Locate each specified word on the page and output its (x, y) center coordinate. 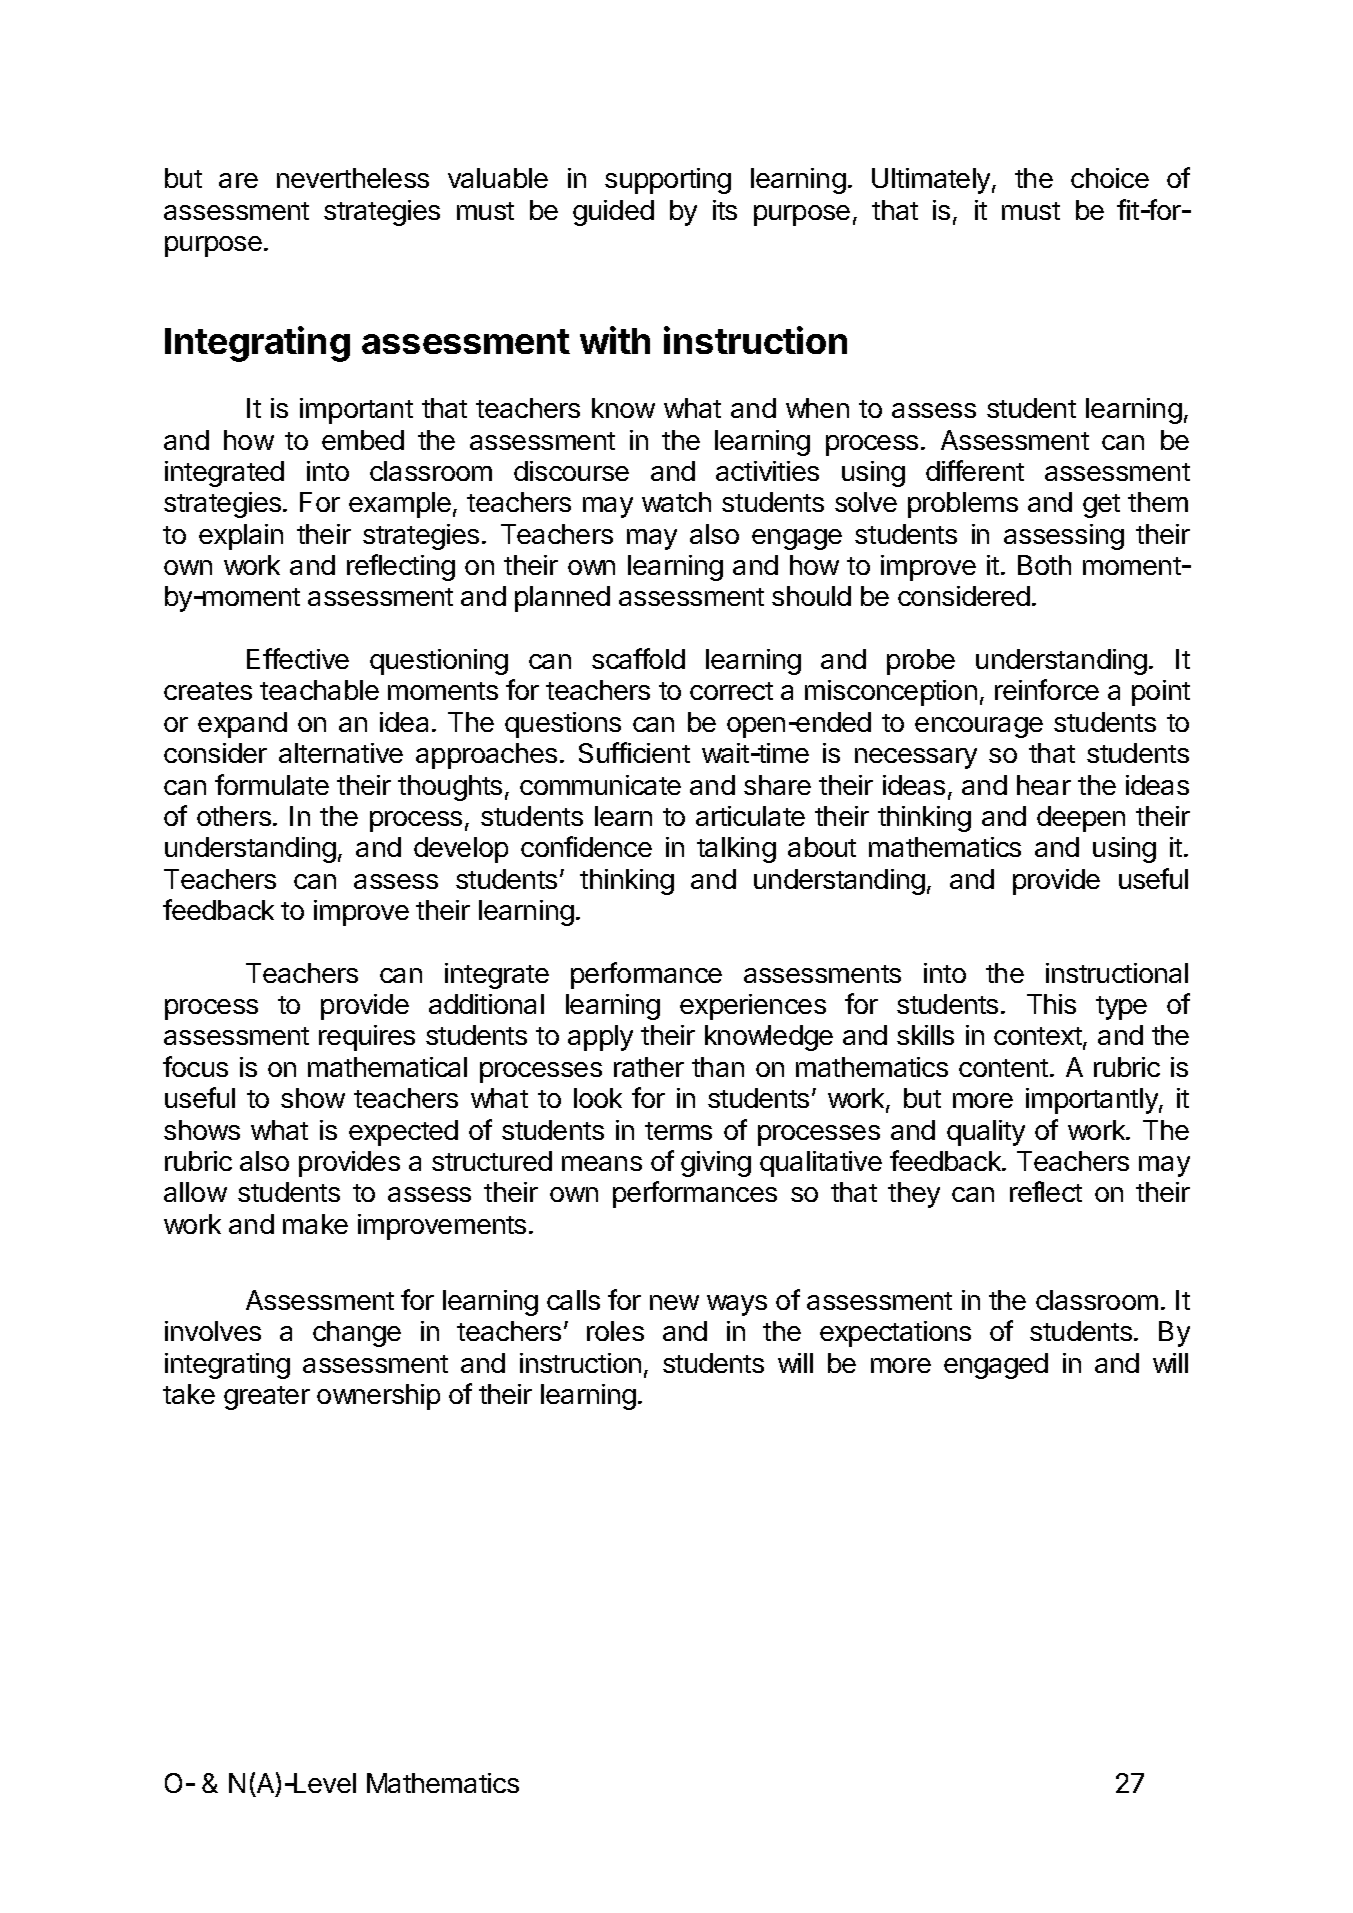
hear (1044, 785)
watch (676, 502)
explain (241, 537)
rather (649, 1067)
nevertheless (353, 178)
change (357, 1334)
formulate (272, 784)
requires (367, 1038)
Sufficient (634, 752)
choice (1110, 178)
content (1003, 1068)
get (1101, 506)
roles (615, 1331)
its (725, 210)
